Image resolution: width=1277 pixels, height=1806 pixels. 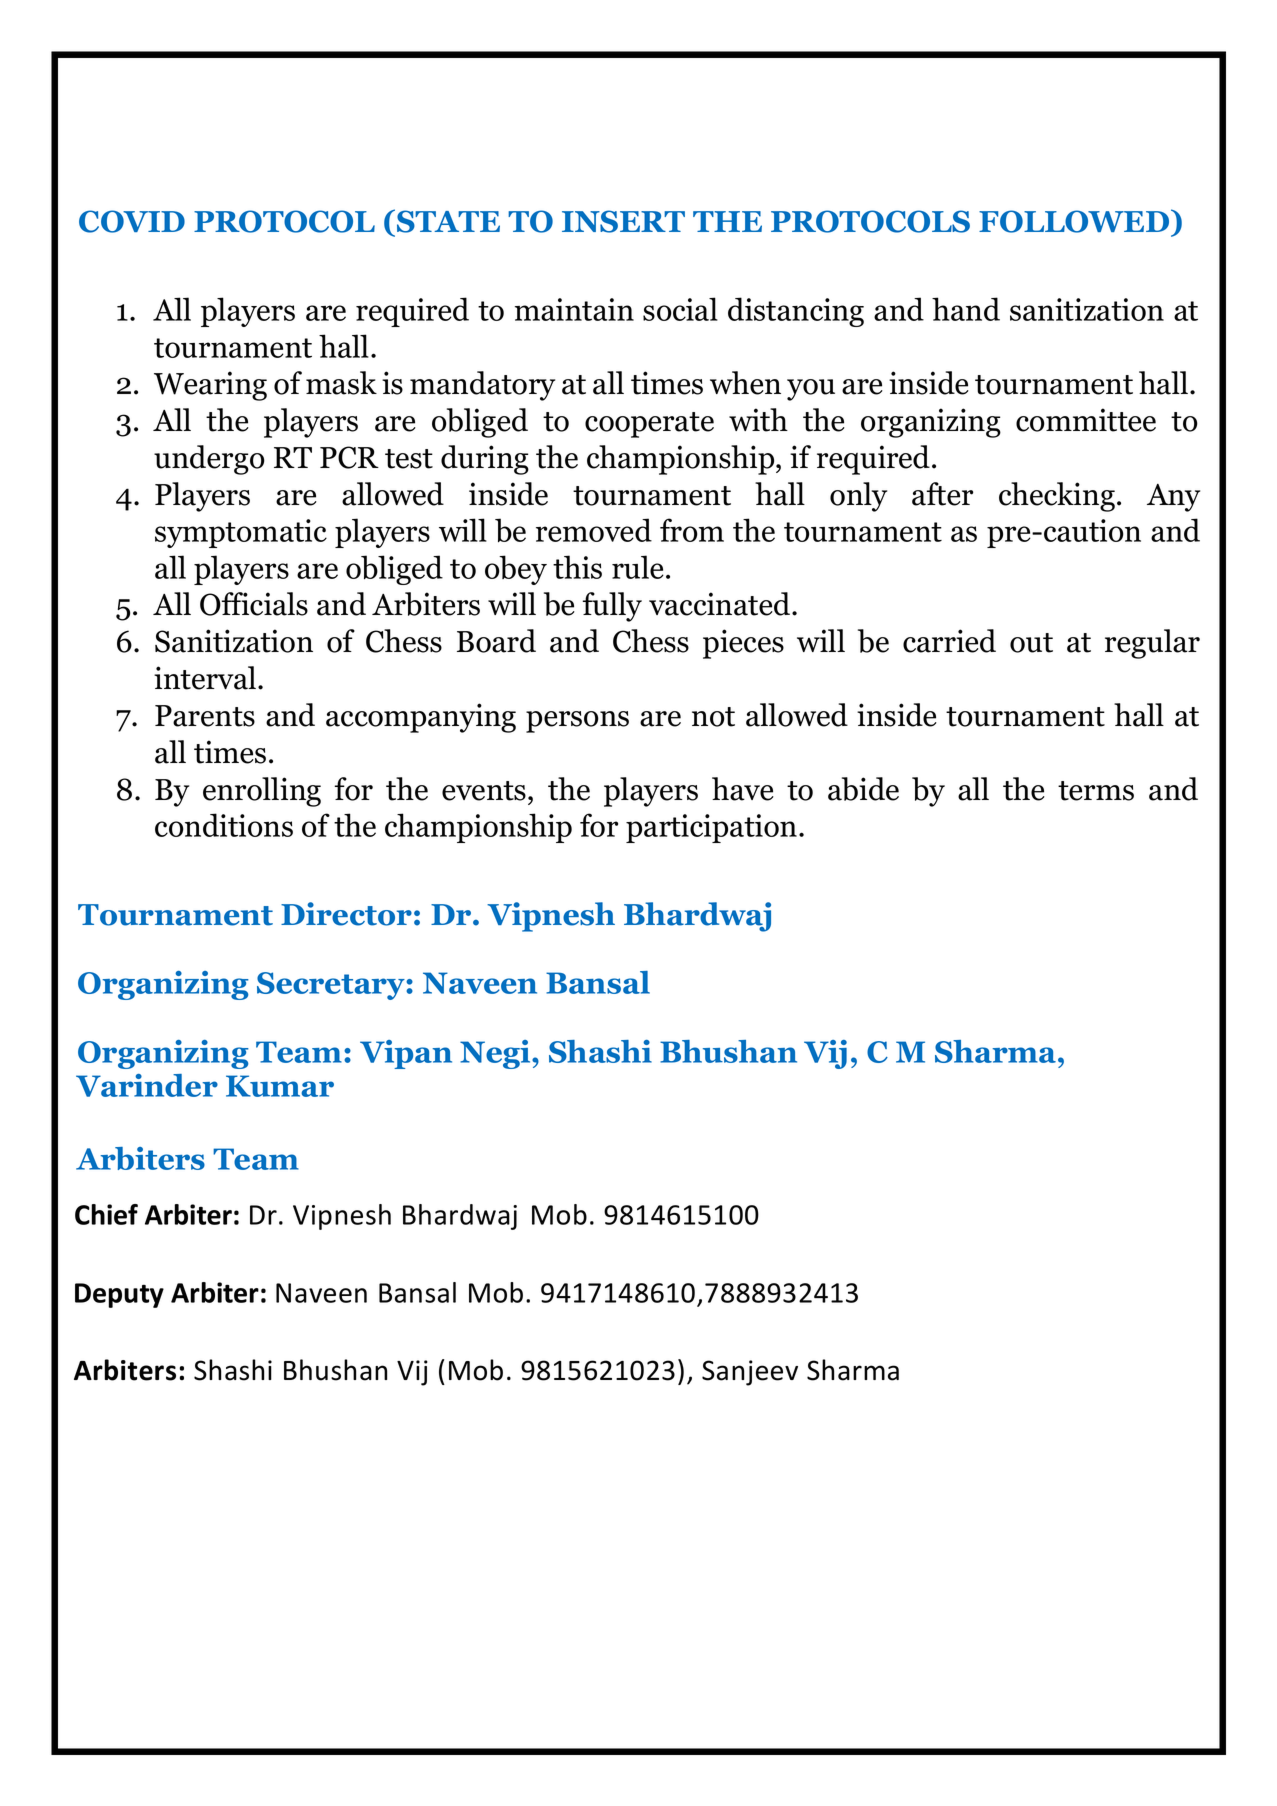 I want to click on terms, so click(x=1096, y=791).
